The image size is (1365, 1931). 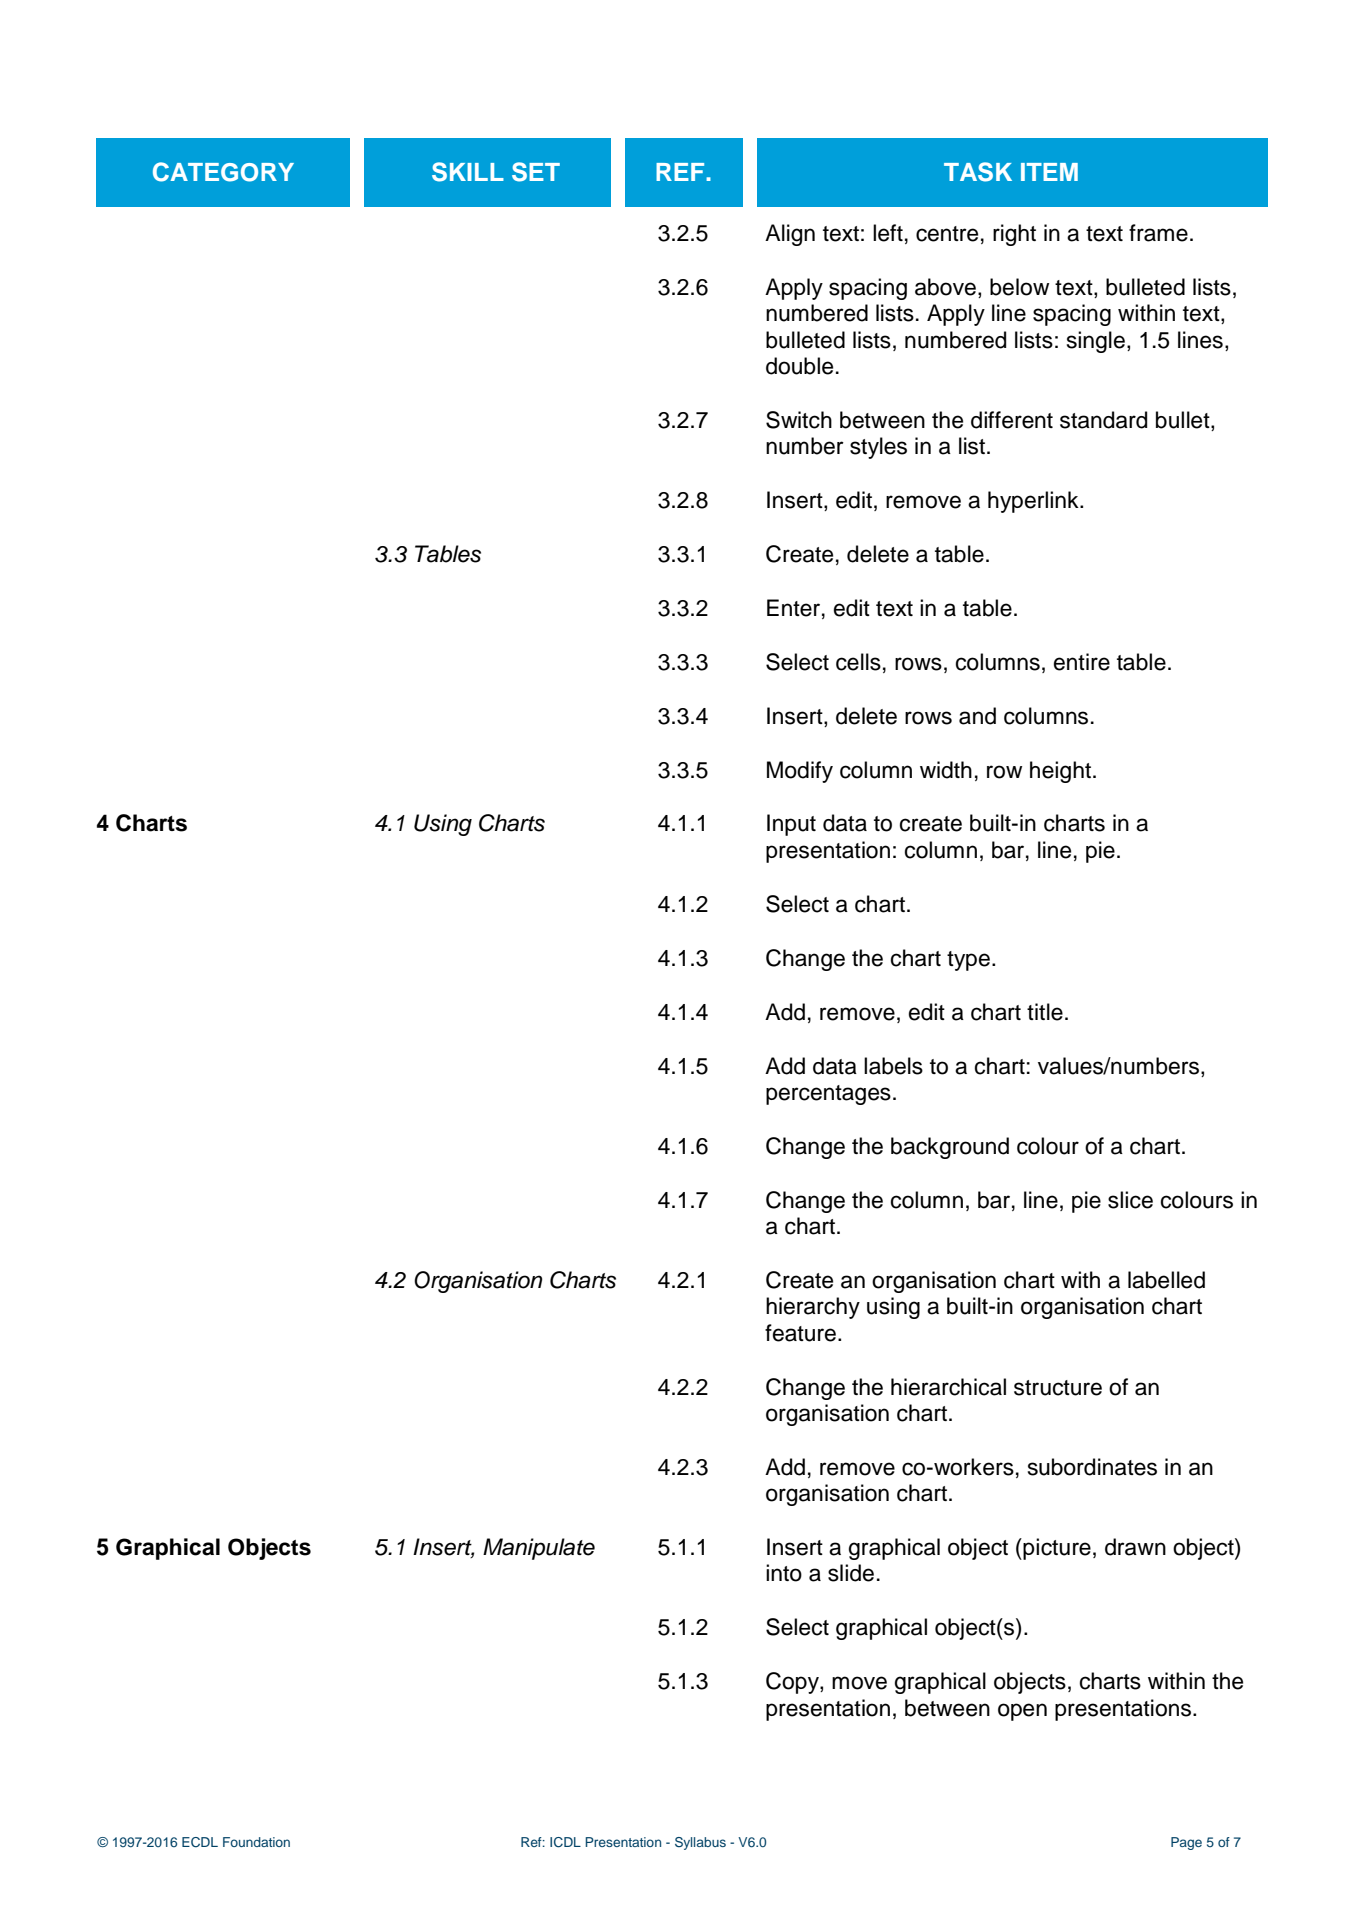 What do you see at coordinates (1060, 772) in the image?
I see `height` at bounding box center [1060, 772].
